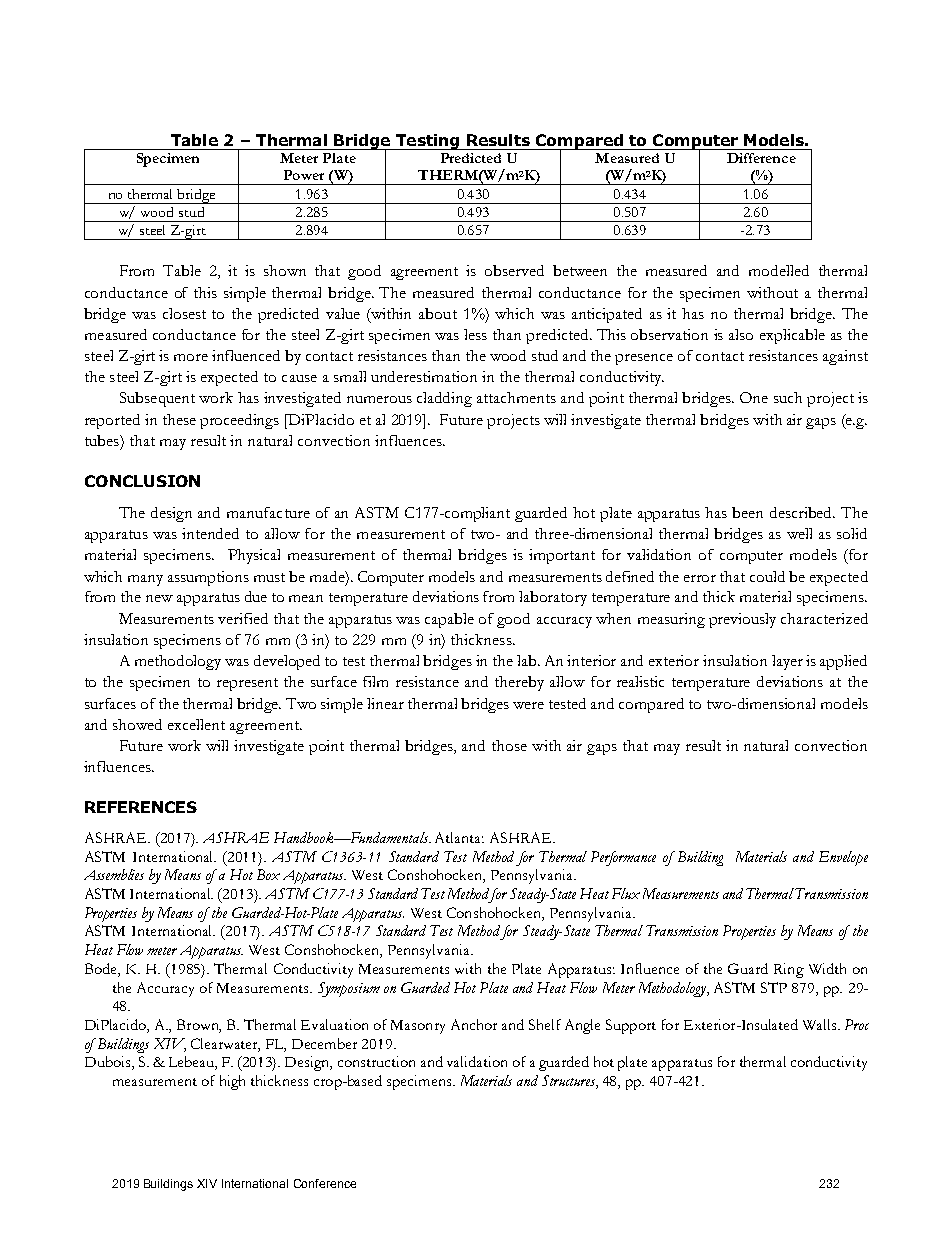 The image size is (952, 1233). I want to click on Power, so click(304, 175).
